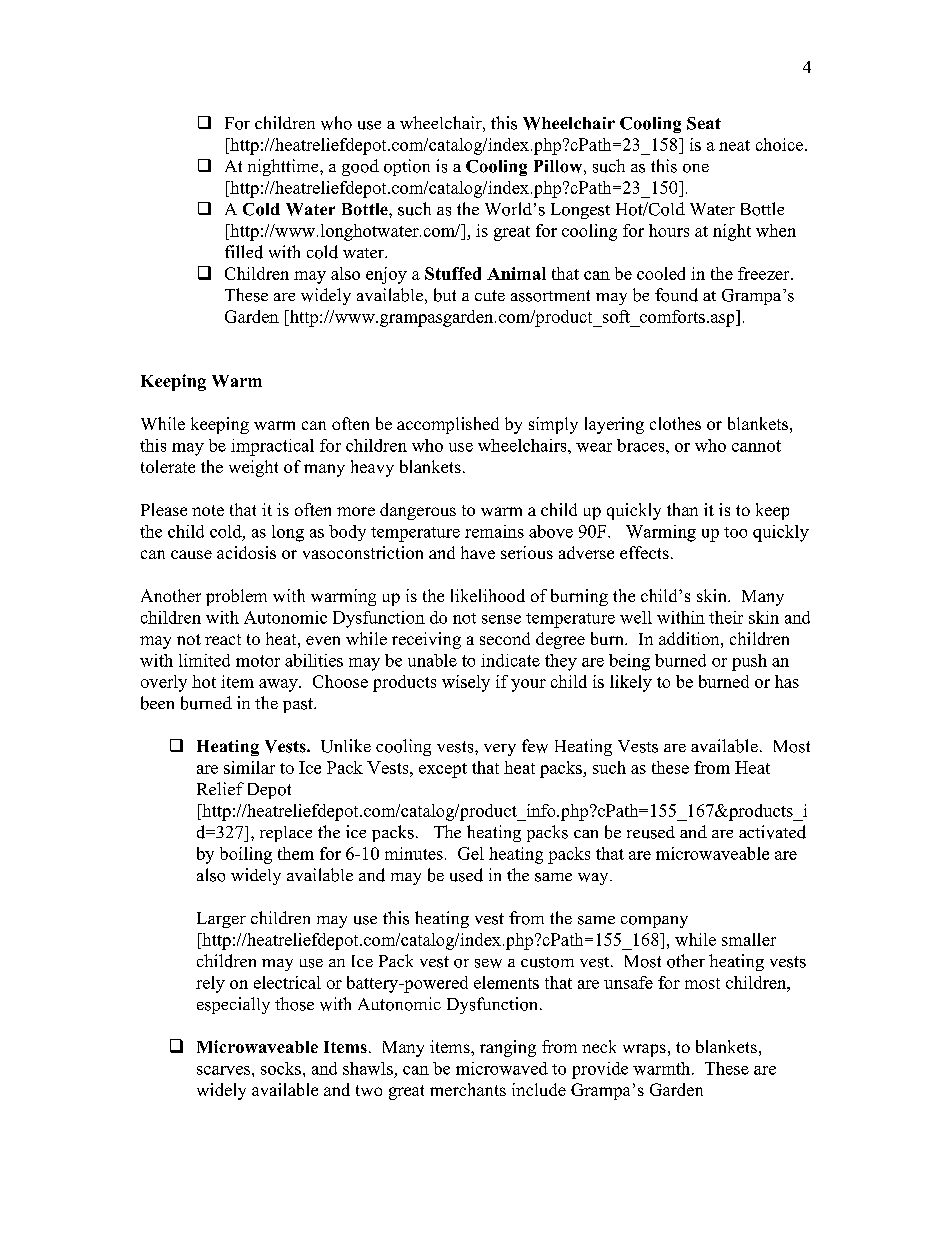  What do you see at coordinates (644, 1050) in the screenshot?
I see `wraps` at bounding box center [644, 1050].
